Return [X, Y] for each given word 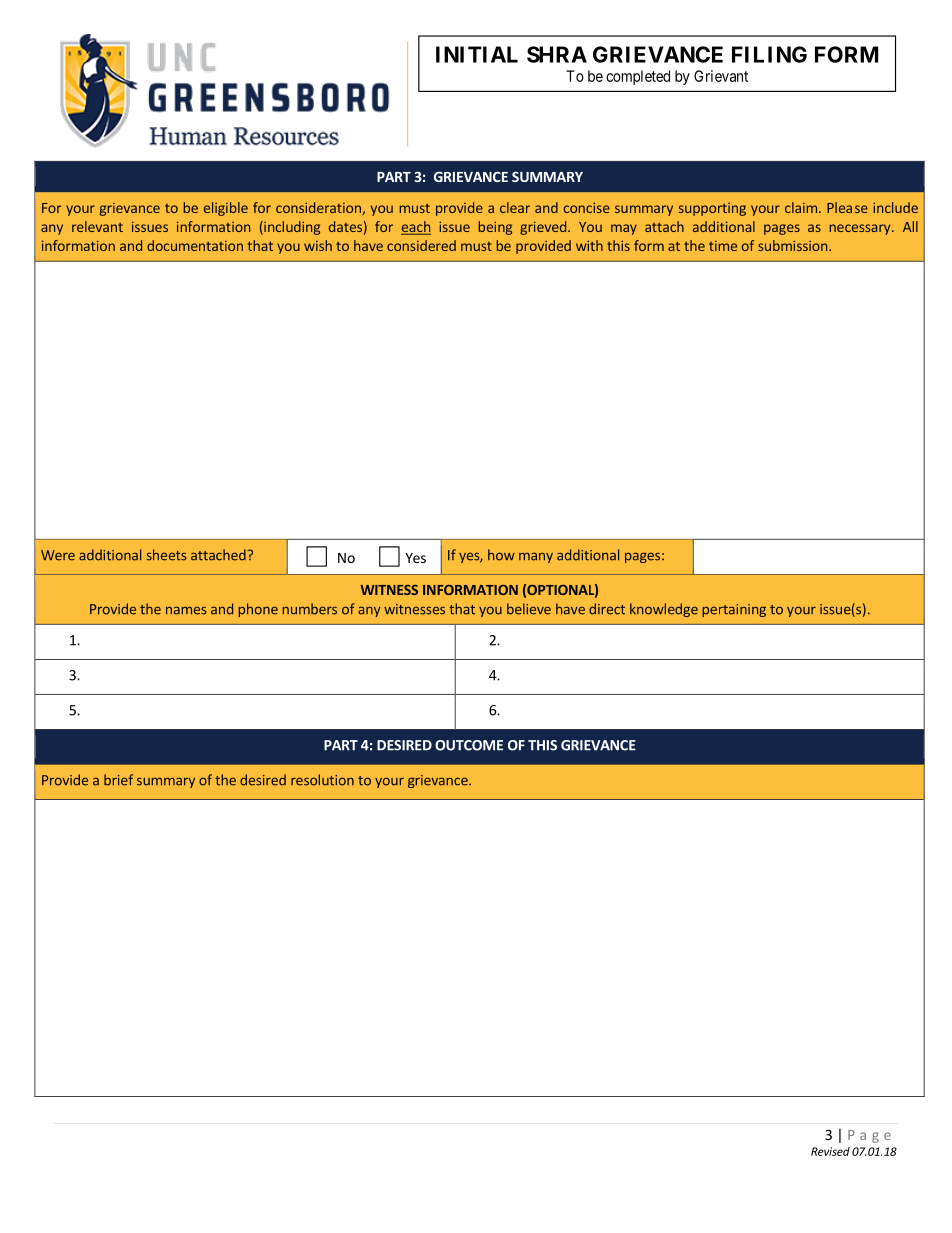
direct [607, 609]
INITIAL [477, 54]
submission [792, 245]
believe [529, 609]
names [186, 610]
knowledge [664, 610]
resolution [322, 780]
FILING [769, 54]
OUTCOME [469, 745]
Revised [830, 1151]
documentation [195, 245]
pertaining [734, 610]
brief [118, 780]
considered [421, 245]
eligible [226, 209]
